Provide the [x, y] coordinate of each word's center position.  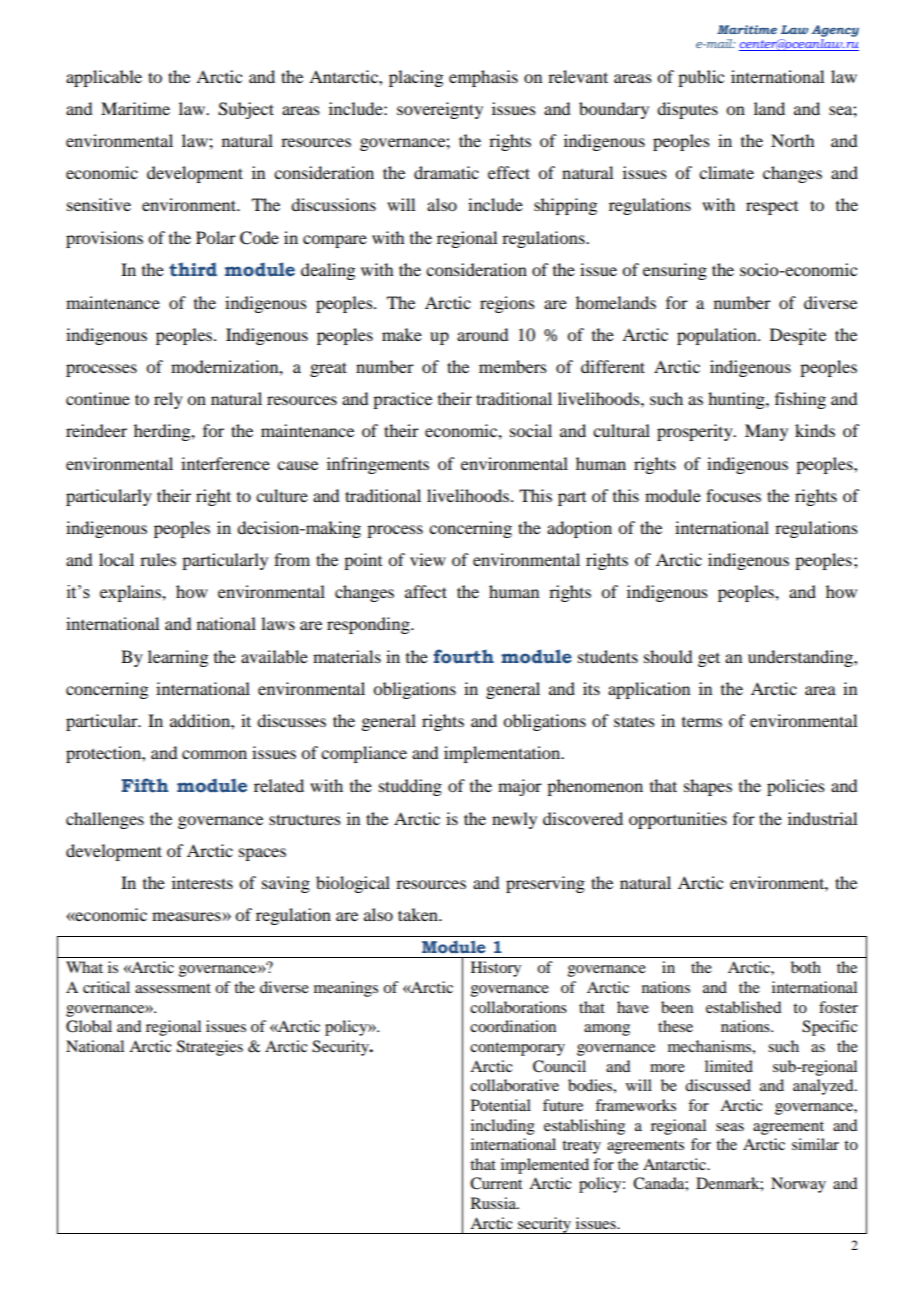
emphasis [483, 78]
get [709, 659]
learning [178, 658]
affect [426, 591]
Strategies [210, 1048]
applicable [104, 78]
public [701, 78]
